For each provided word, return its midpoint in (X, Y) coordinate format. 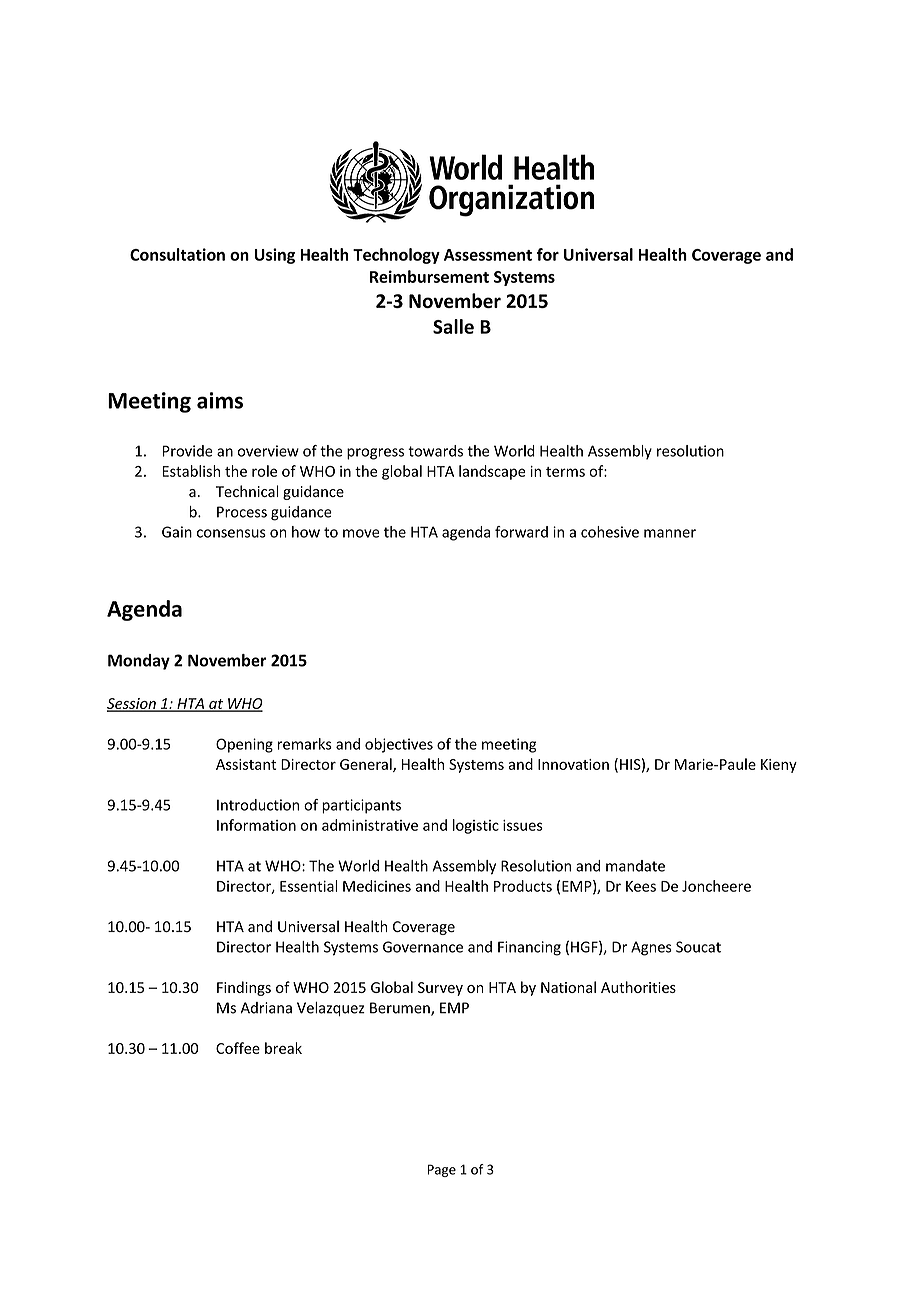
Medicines (377, 886)
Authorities (638, 987)
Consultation (177, 254)
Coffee (238, 1048)
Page (441, 1170)
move (361, 533)
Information (256, 825)
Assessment (488, 255)
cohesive (610, 532)
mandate (635, 866)
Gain (177, 532)
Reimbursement (429, 276)
